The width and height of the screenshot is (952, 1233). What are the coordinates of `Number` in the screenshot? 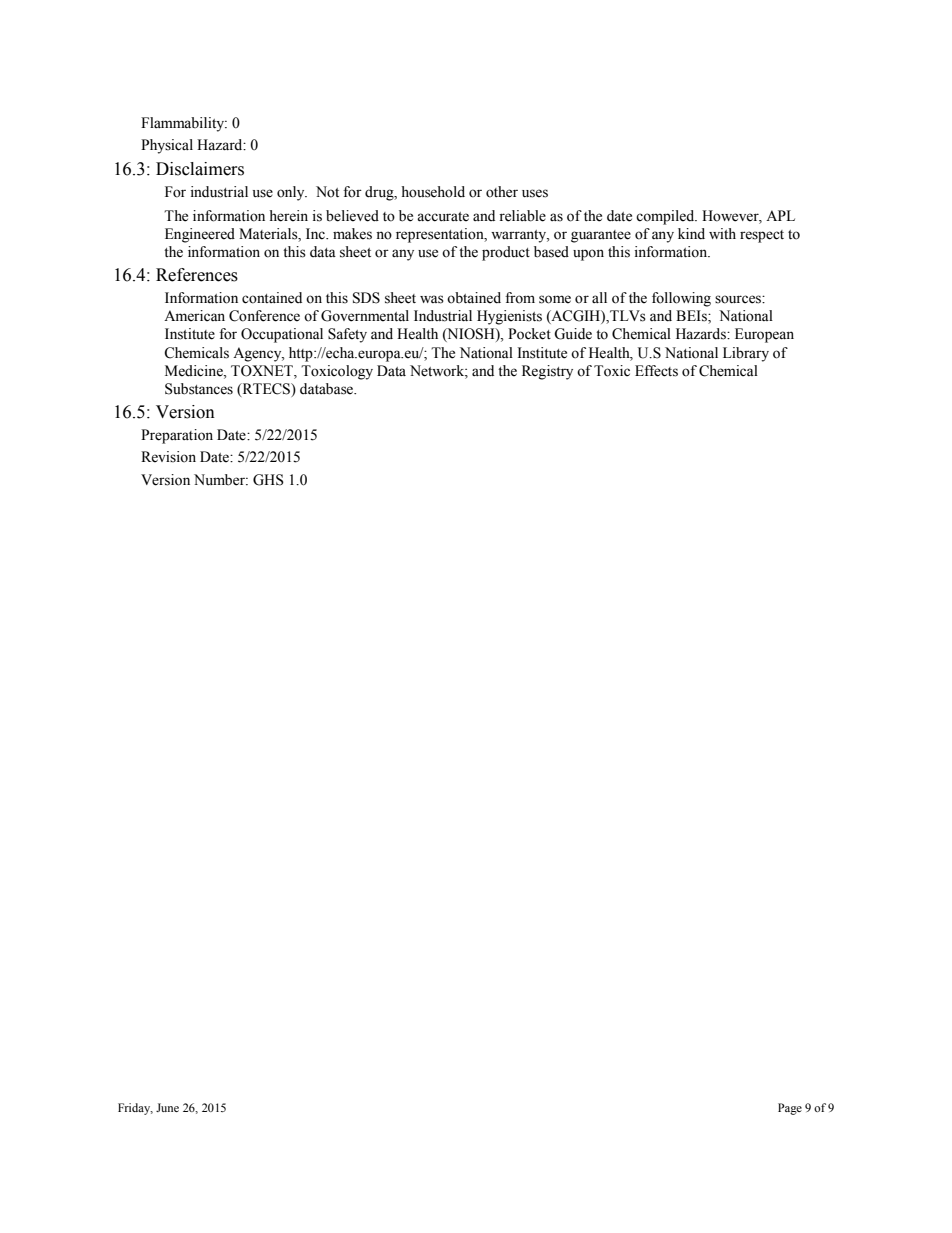 It's located at (220, 480).
